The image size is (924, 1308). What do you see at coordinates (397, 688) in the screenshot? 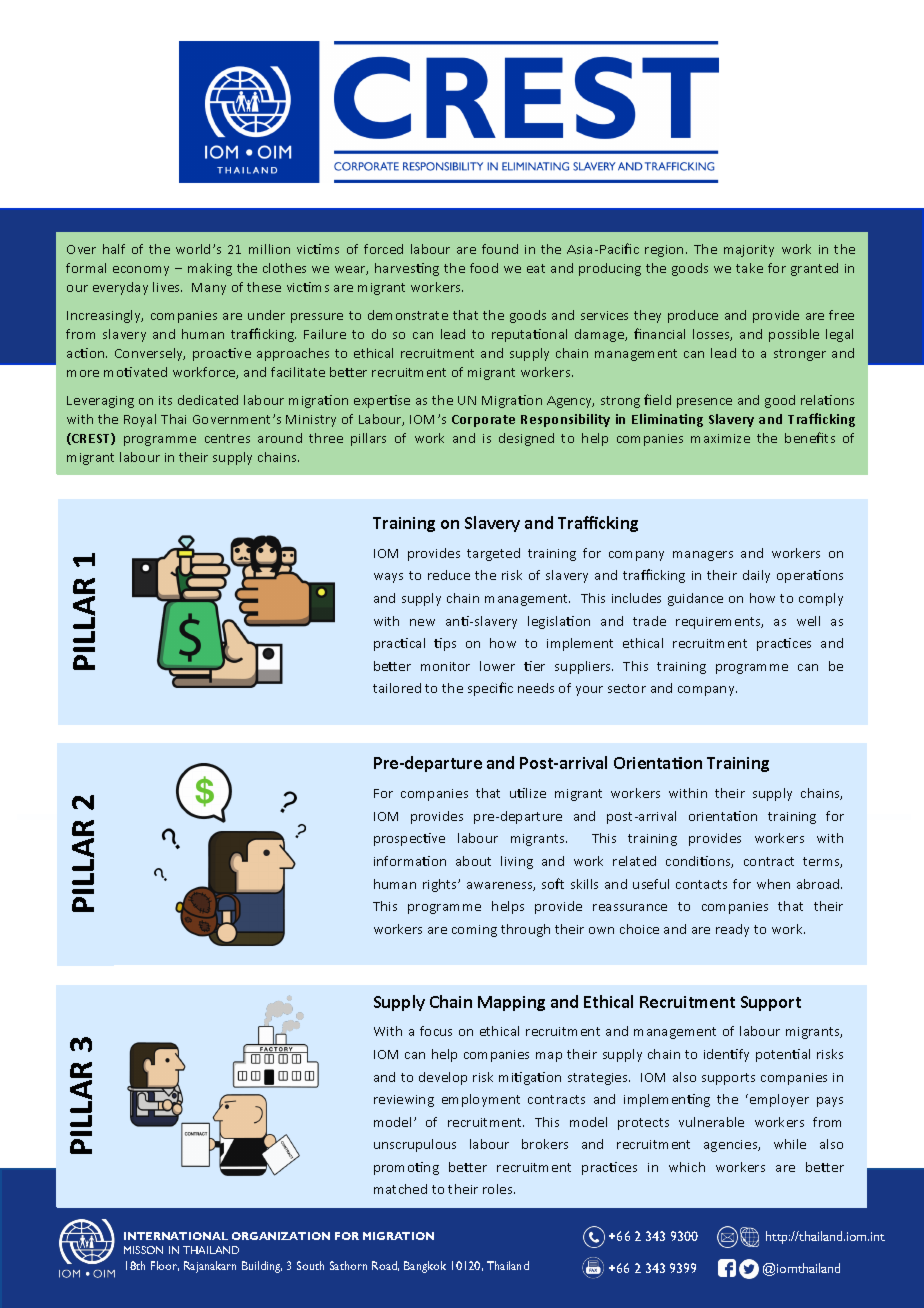
I see `tailored` at bounding box center [397, 688].
